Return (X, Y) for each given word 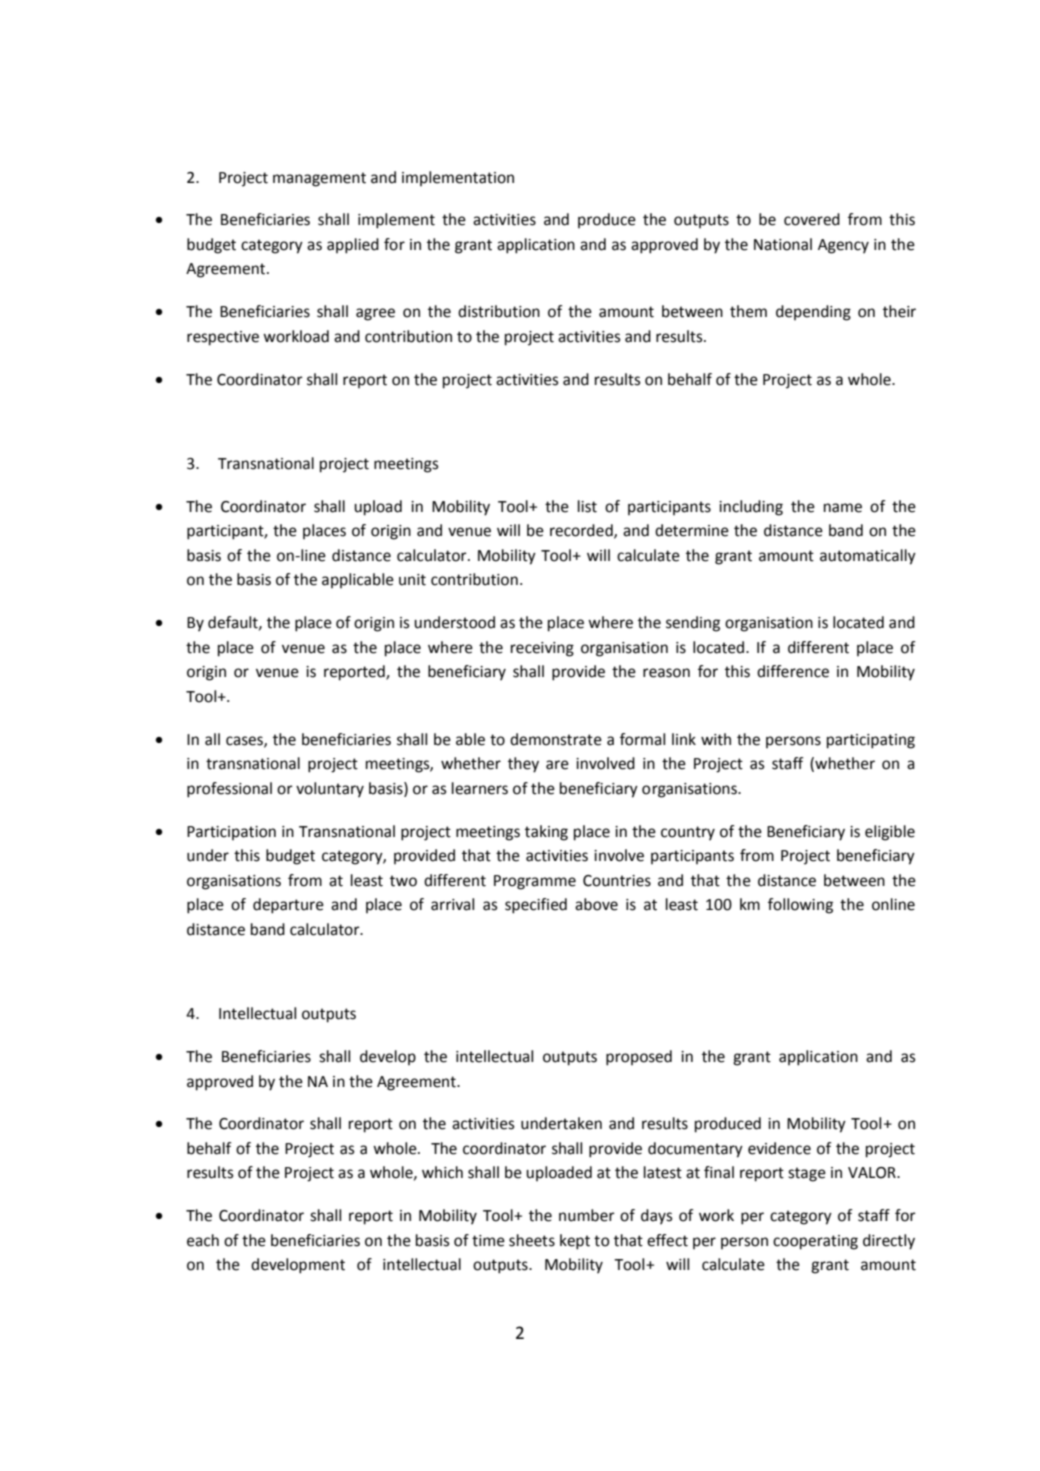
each (203, 1240)
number (587, 1215)
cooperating (815, 1242)
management (319, 179)
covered (812, 219)
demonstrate (556, 739)
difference (793, 671)
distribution (499, 311)
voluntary (330, 790)
